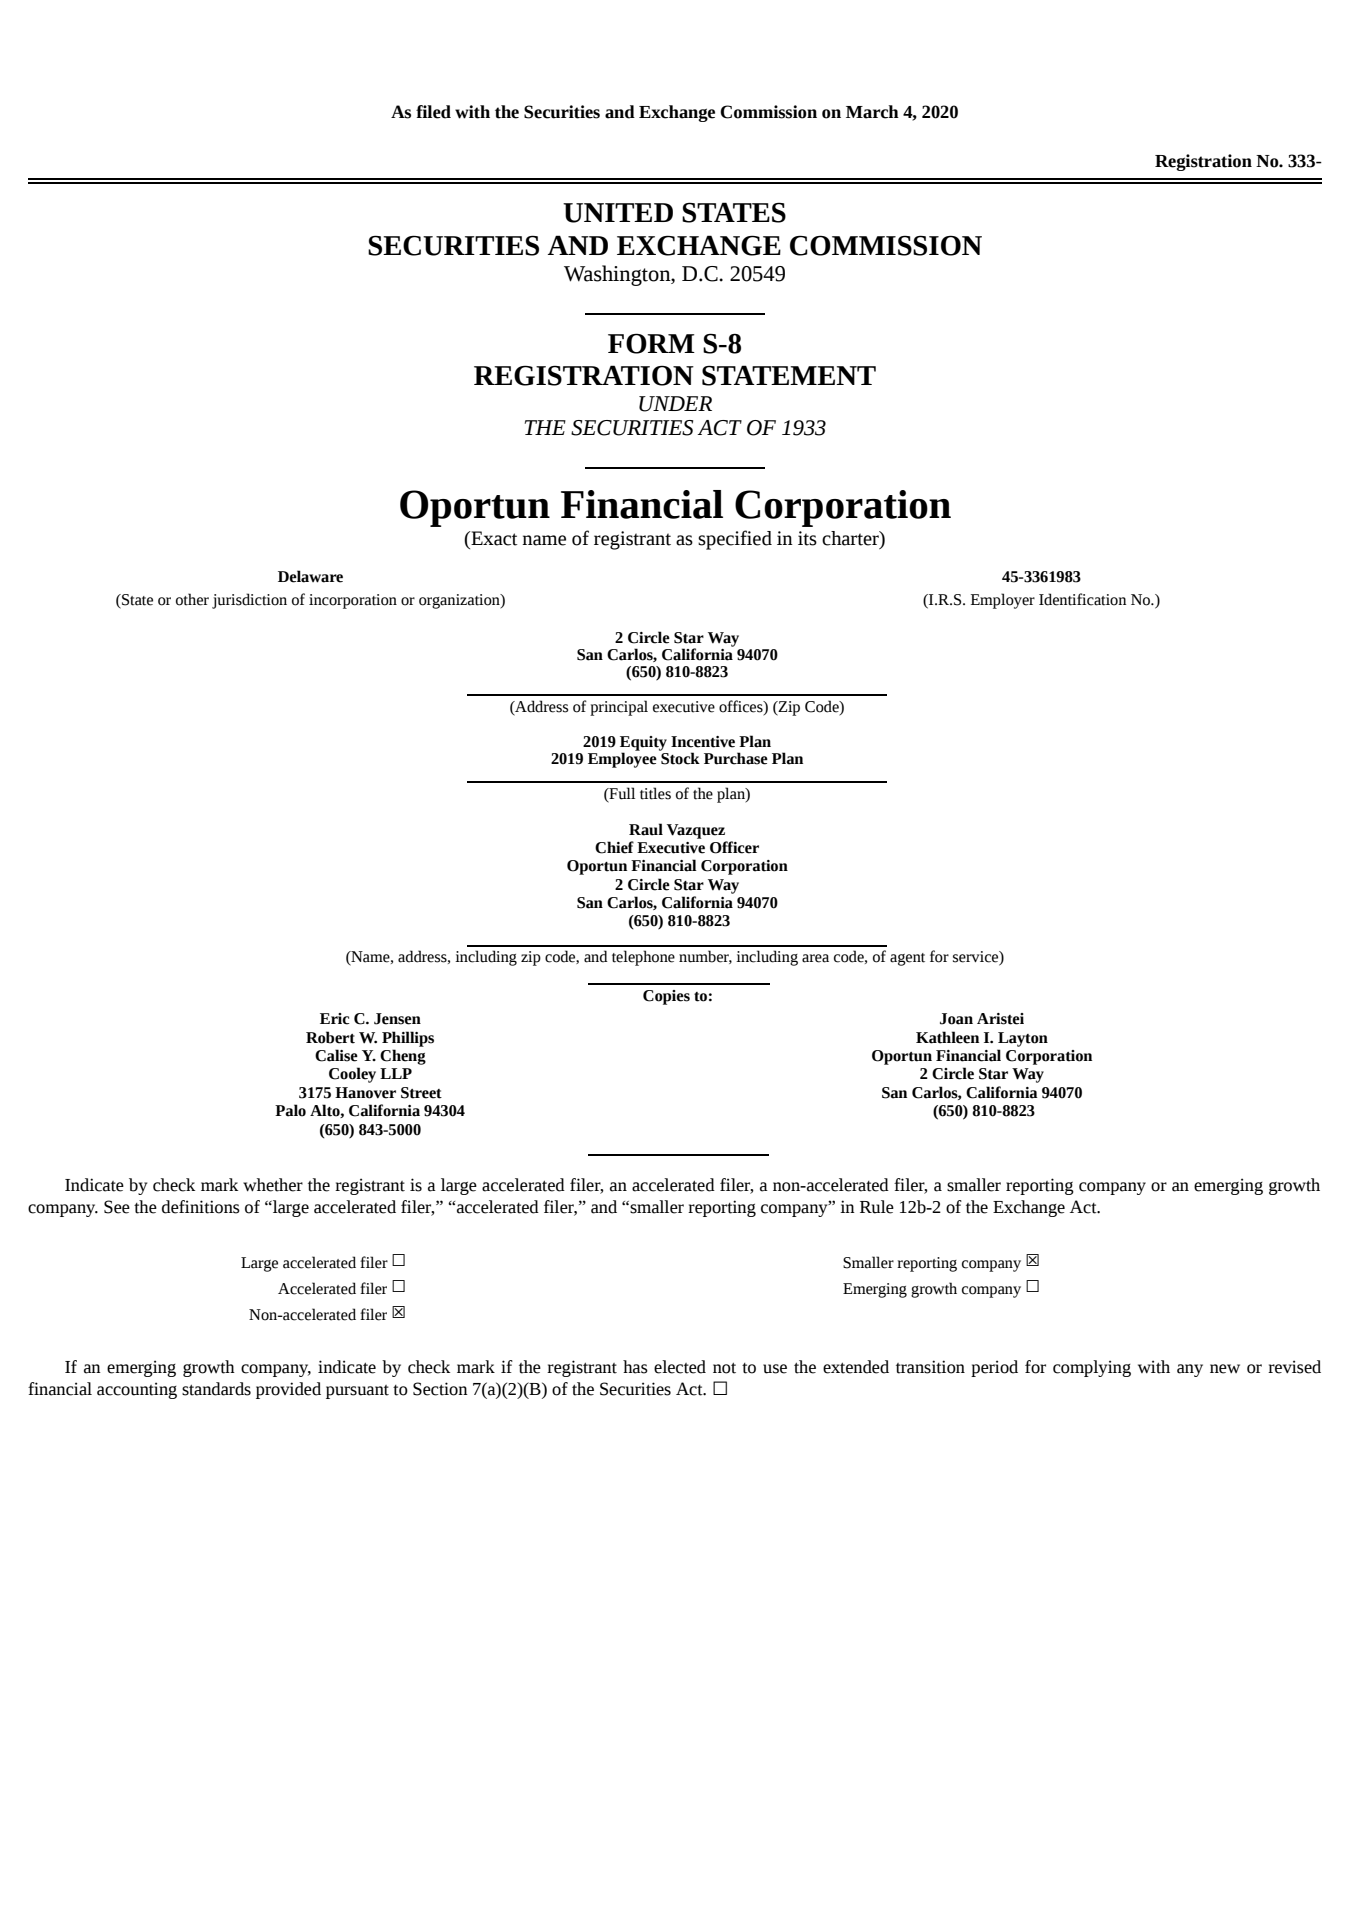 The image size is (1349, 1908). Describe the element at coordinates (643, 958) in the screenshot. I see `telephone` at that location.
